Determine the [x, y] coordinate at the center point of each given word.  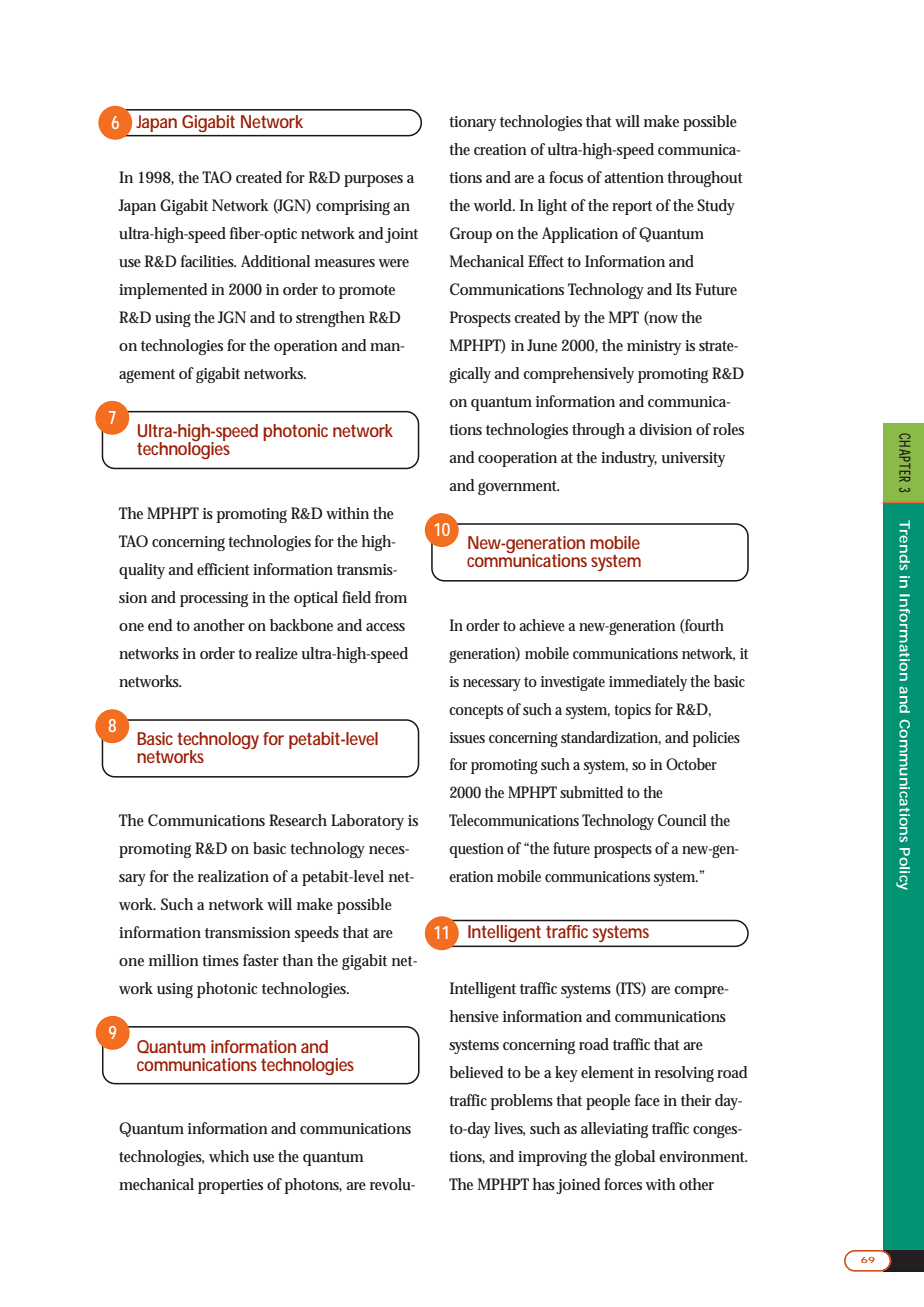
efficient [223, 569]
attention [634, 177]
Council [682, 820]
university [693, 459]
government [518, 488]
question [477, 850]
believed [476, 1072]
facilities [208, 261]
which [229, 1156]
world [494, 205]
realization [233, 876]
